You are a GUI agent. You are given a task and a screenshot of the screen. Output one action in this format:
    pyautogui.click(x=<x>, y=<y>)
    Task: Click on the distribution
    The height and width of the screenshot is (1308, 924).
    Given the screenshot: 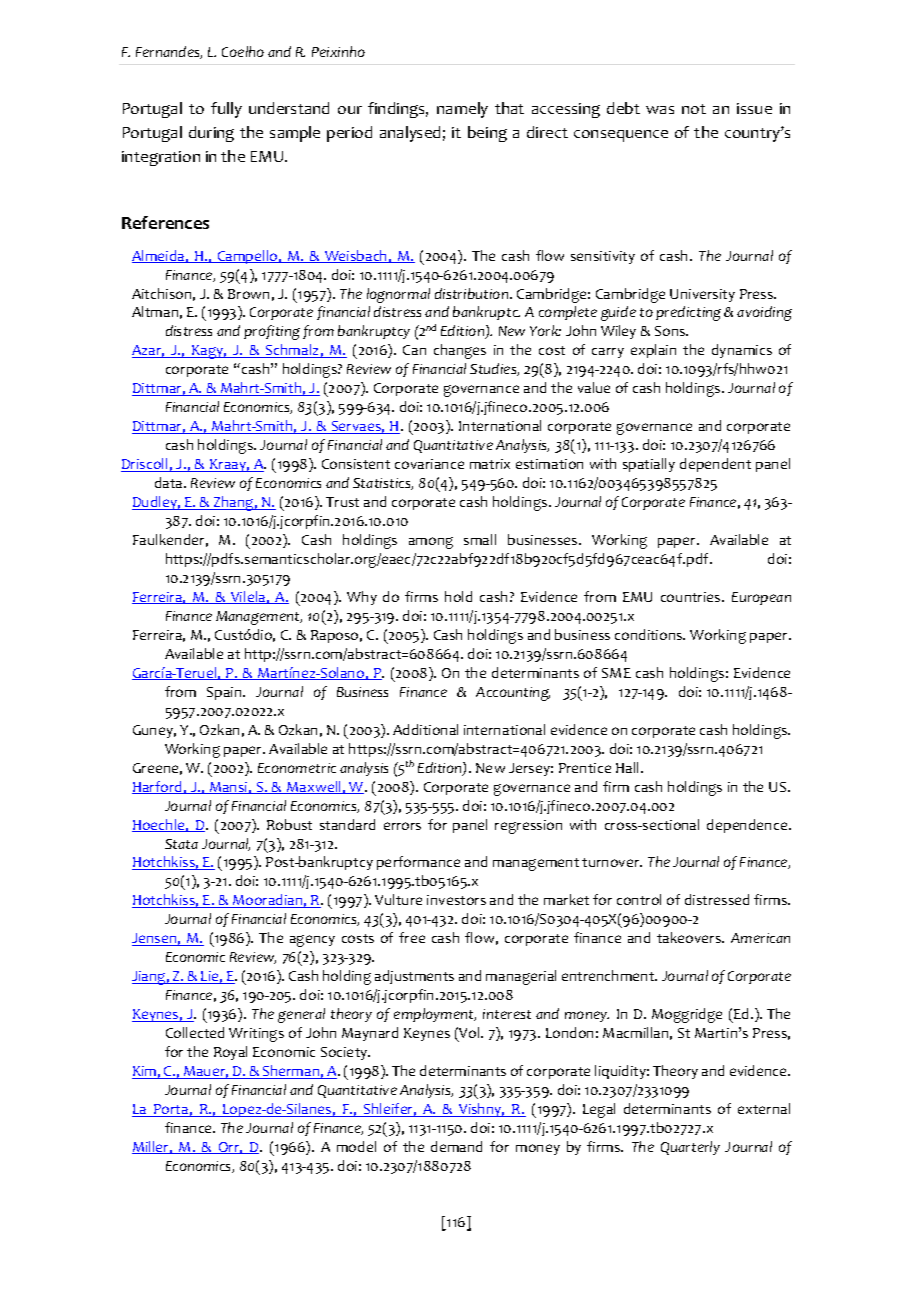 What is the action you would take?
    pyautogui.click(x=473, y=293)
